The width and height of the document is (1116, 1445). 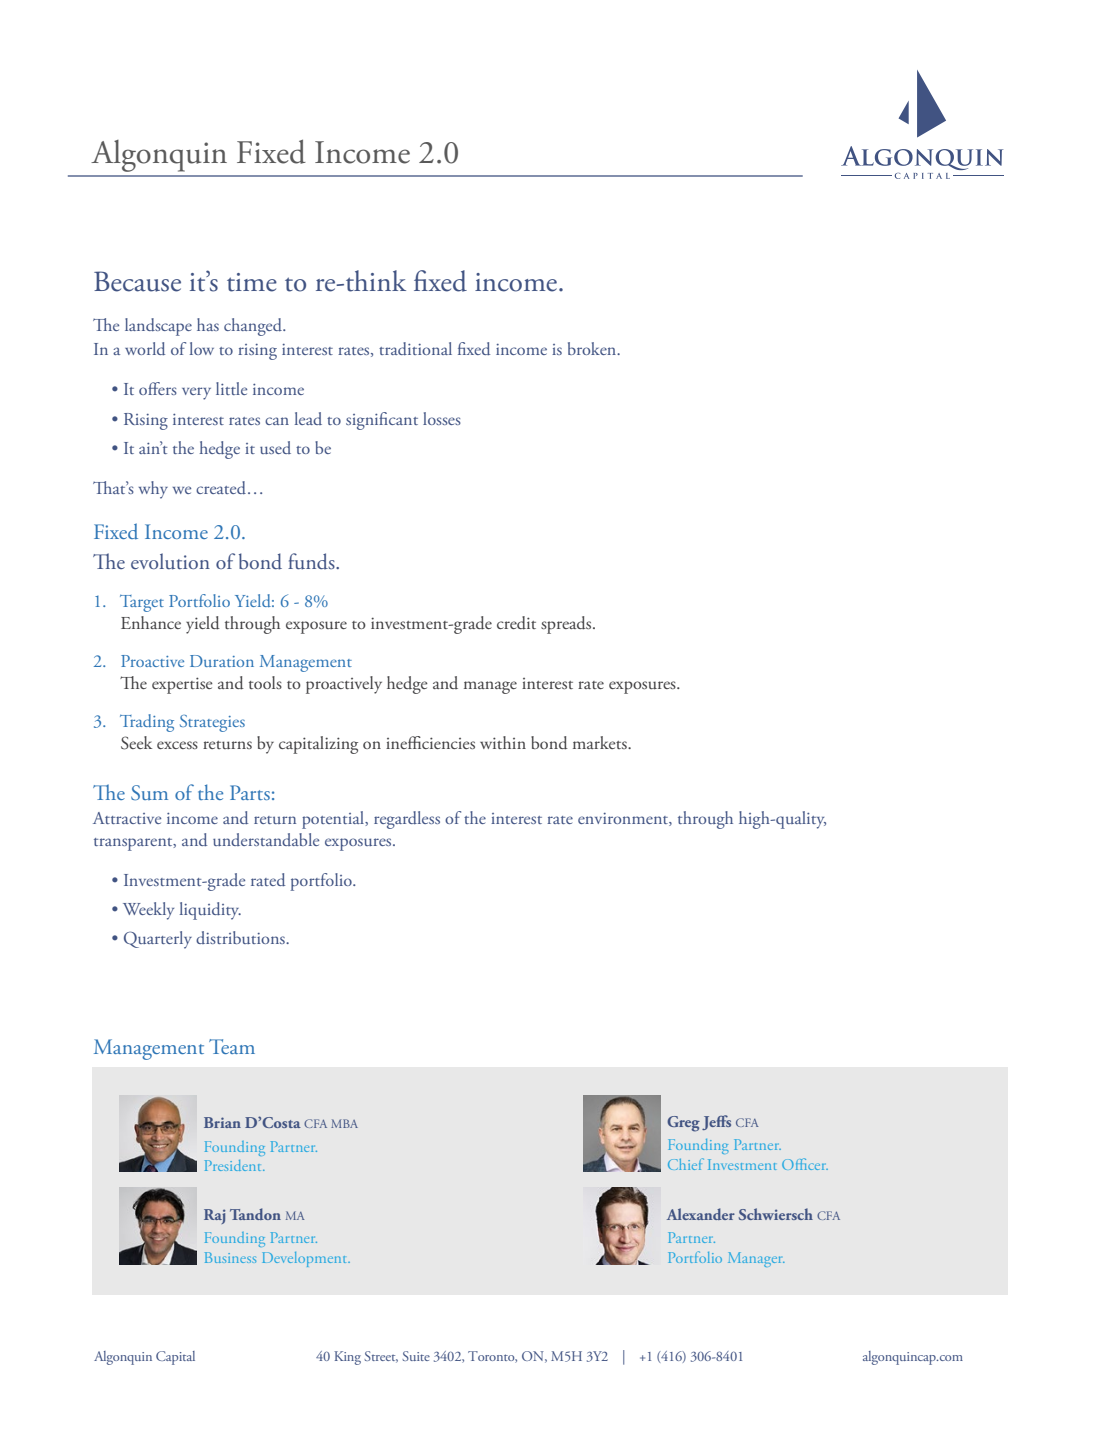 What do you see at coordinates (250, 792) in the document?
I see `Parts` at bounding box center [250, 792].
